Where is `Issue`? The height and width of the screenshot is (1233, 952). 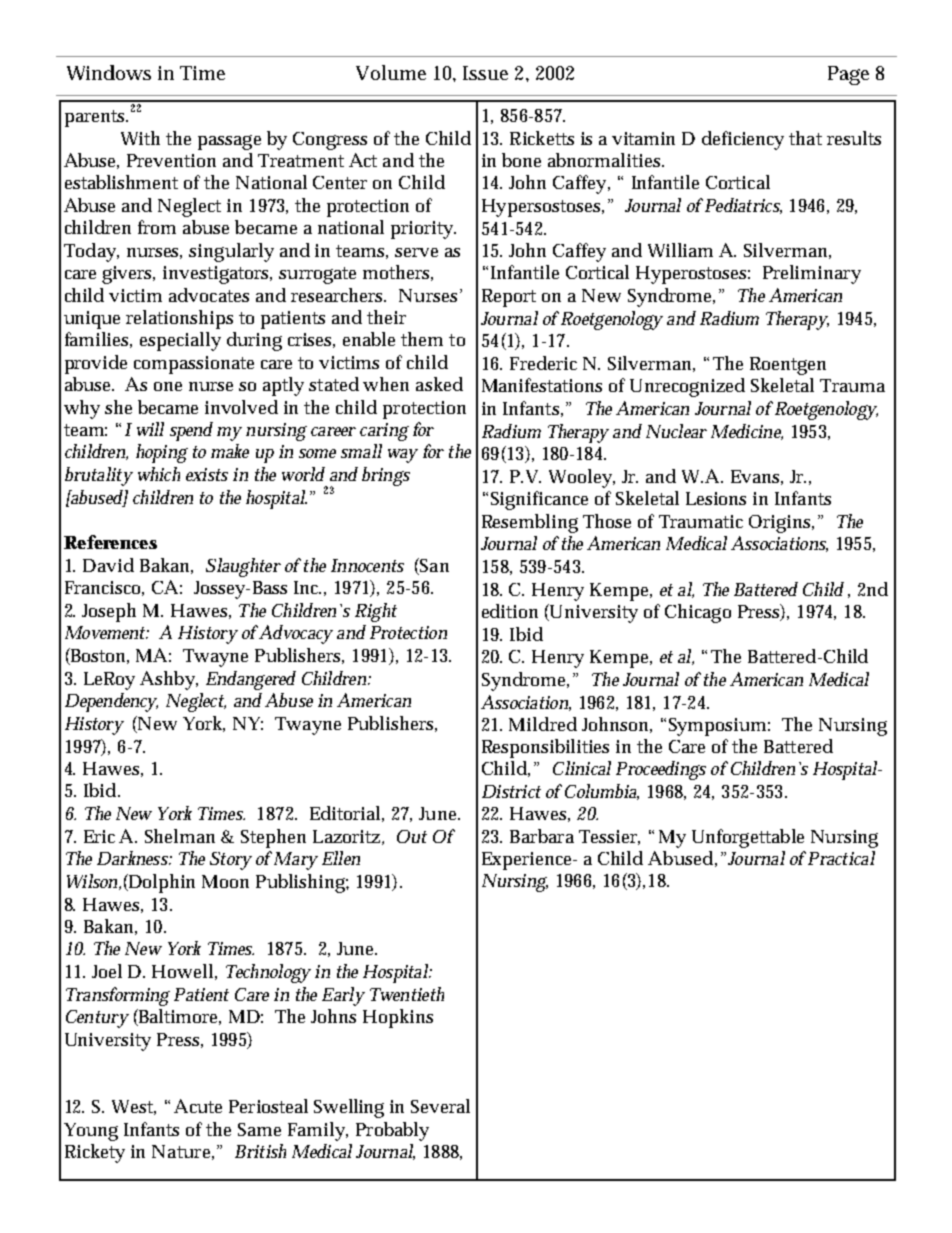 Issue is located at coordinates (485, 73).
